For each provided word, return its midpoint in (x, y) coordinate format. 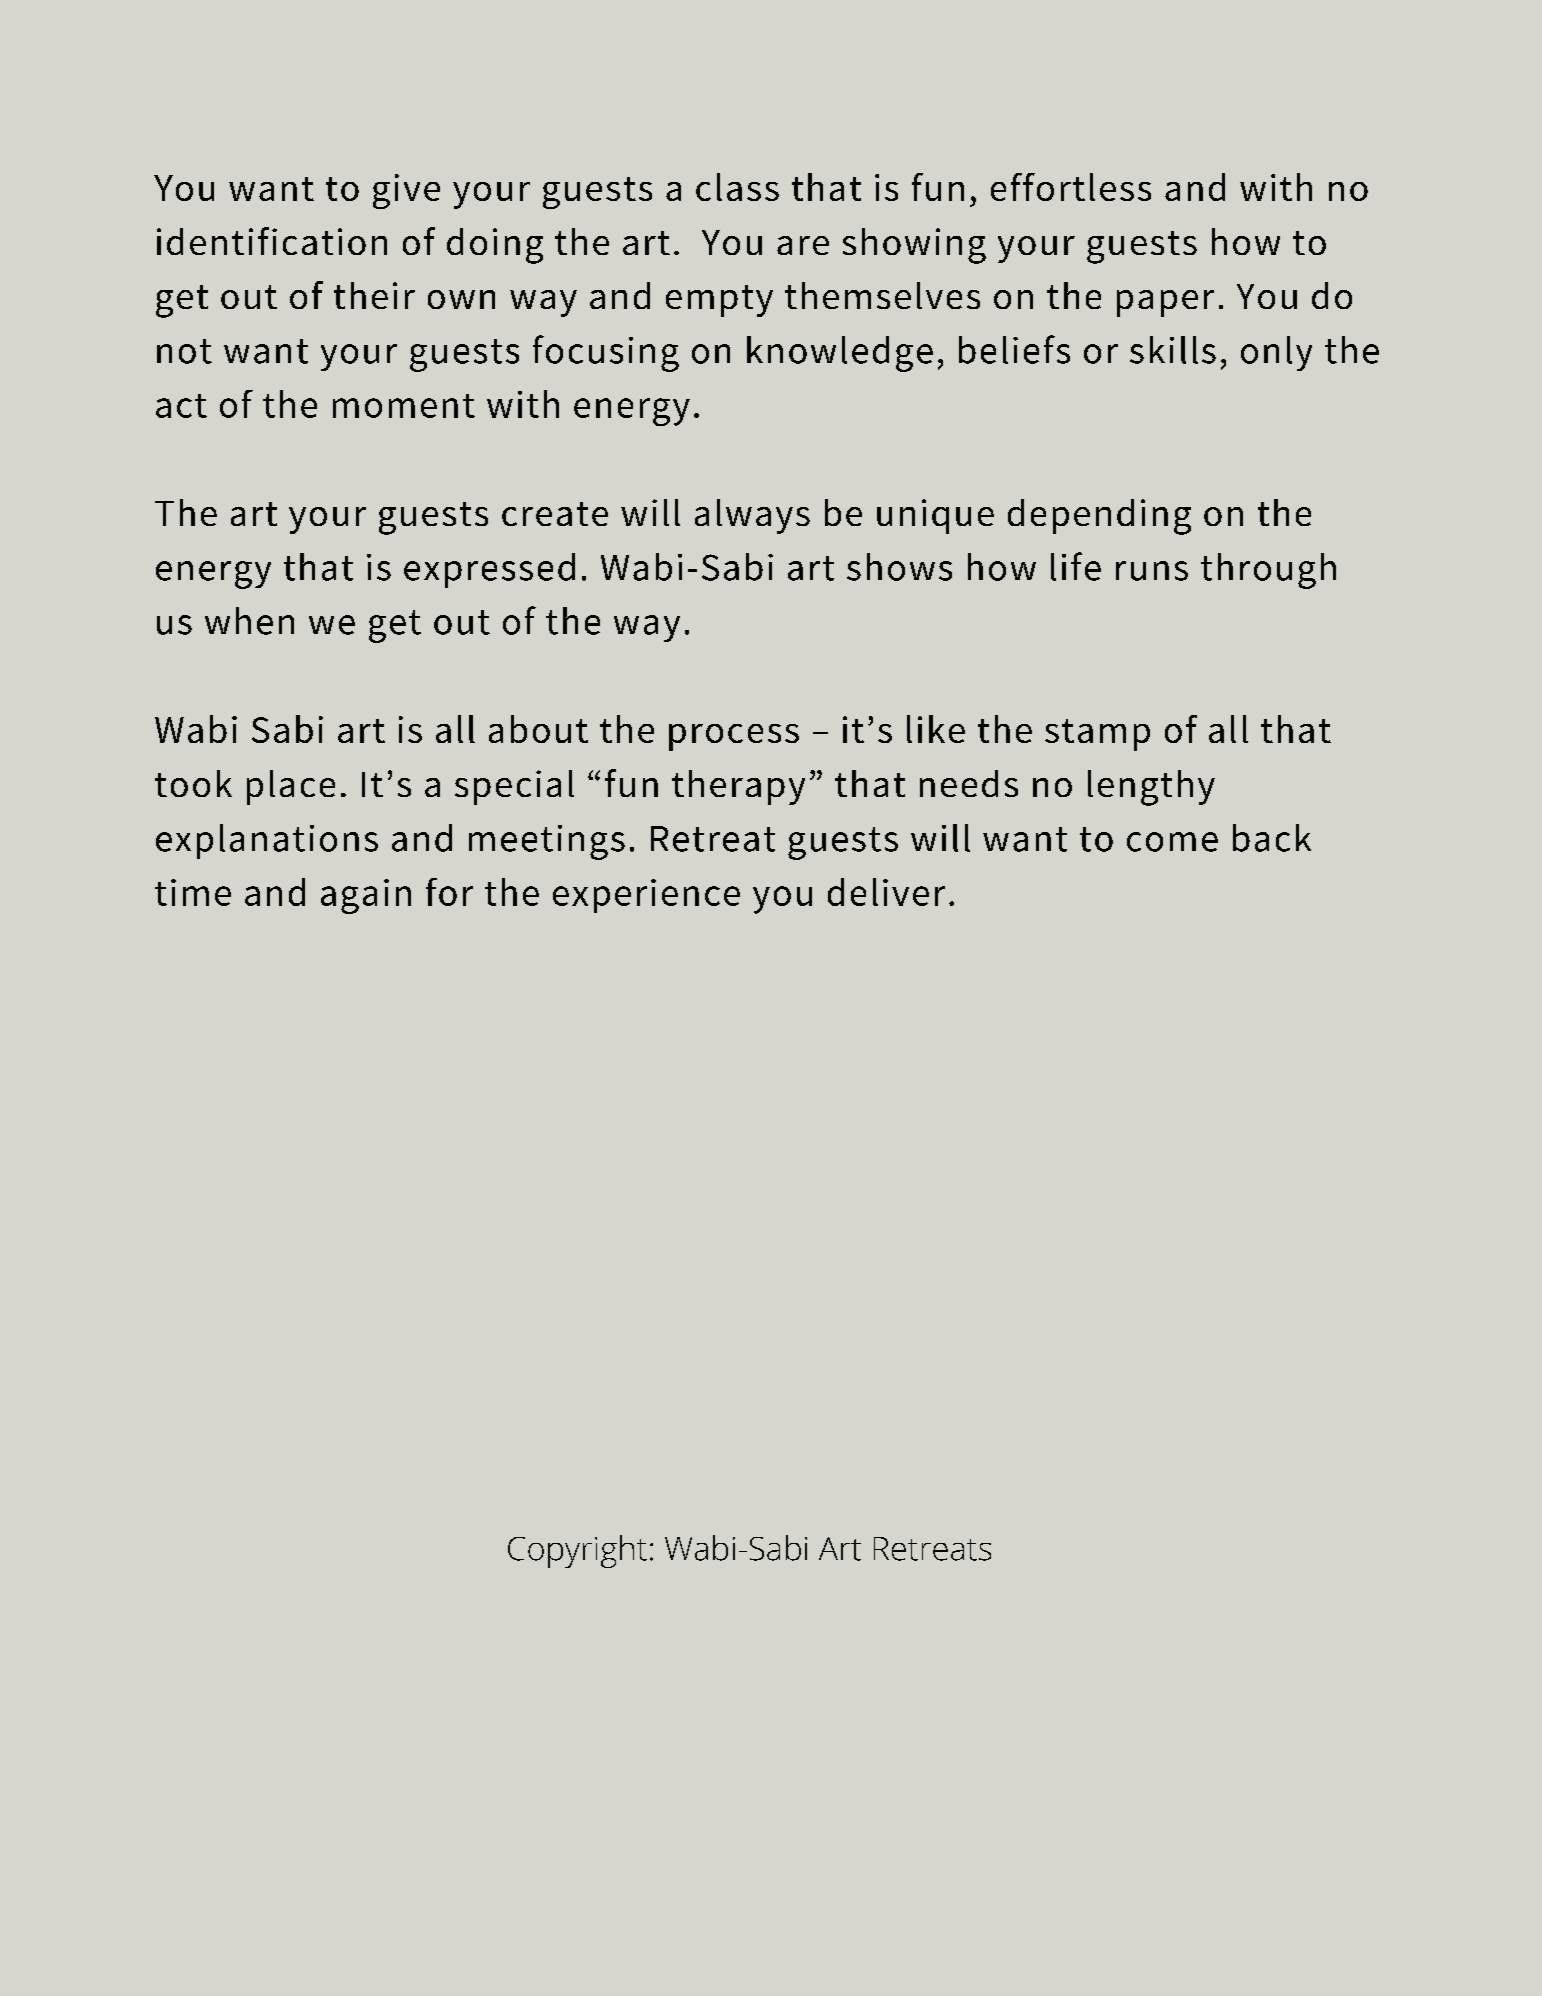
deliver (886, 892)
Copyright (577, 1551)
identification (272, 241)
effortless (1071, 187)
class (737, 187)
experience (646, 896)
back (1272, 838)
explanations (267, 841)
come (1172, 842)
